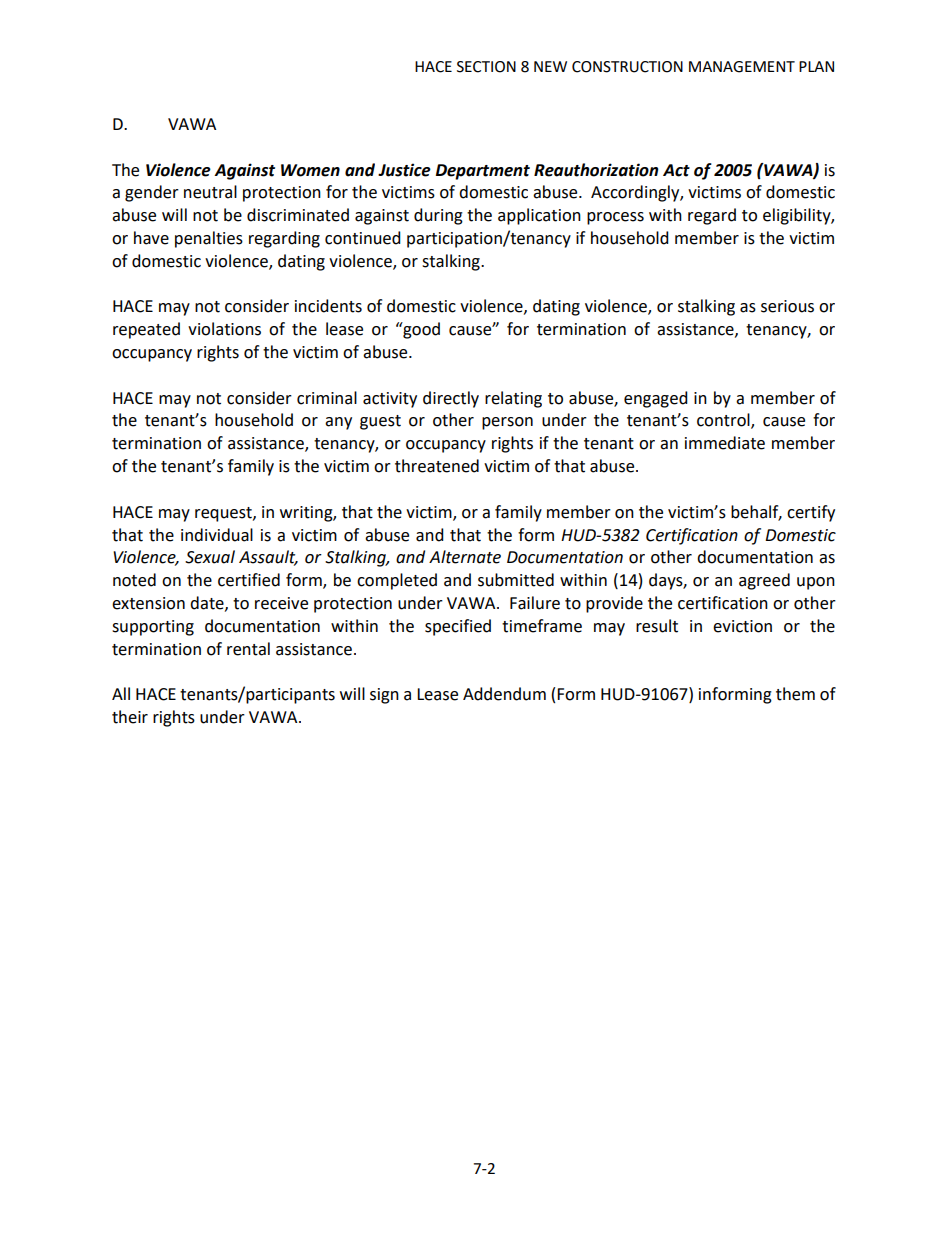 This screenshot has height=1233, width=952. What do you see at coordinates (486, 67) in the screenshot?
I see `SECTION` at bounding box center [486, 67].
